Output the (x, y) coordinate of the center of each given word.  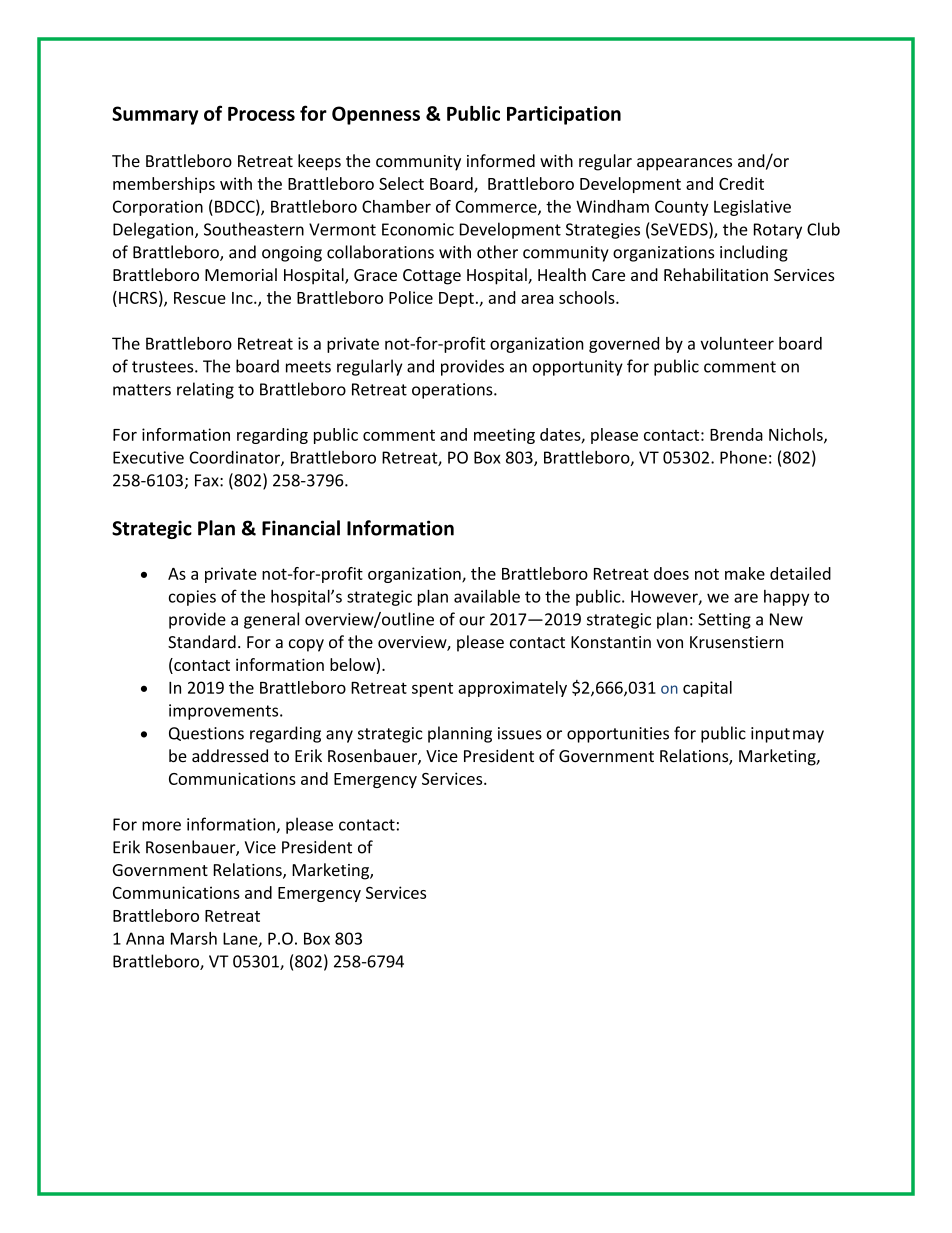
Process (261, 114)
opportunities (618, 735)
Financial (301, 528)
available (487, 596)
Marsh (194, 938)
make (745, 573)
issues (520, 733)
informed (501, 160)
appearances (684, 164)
